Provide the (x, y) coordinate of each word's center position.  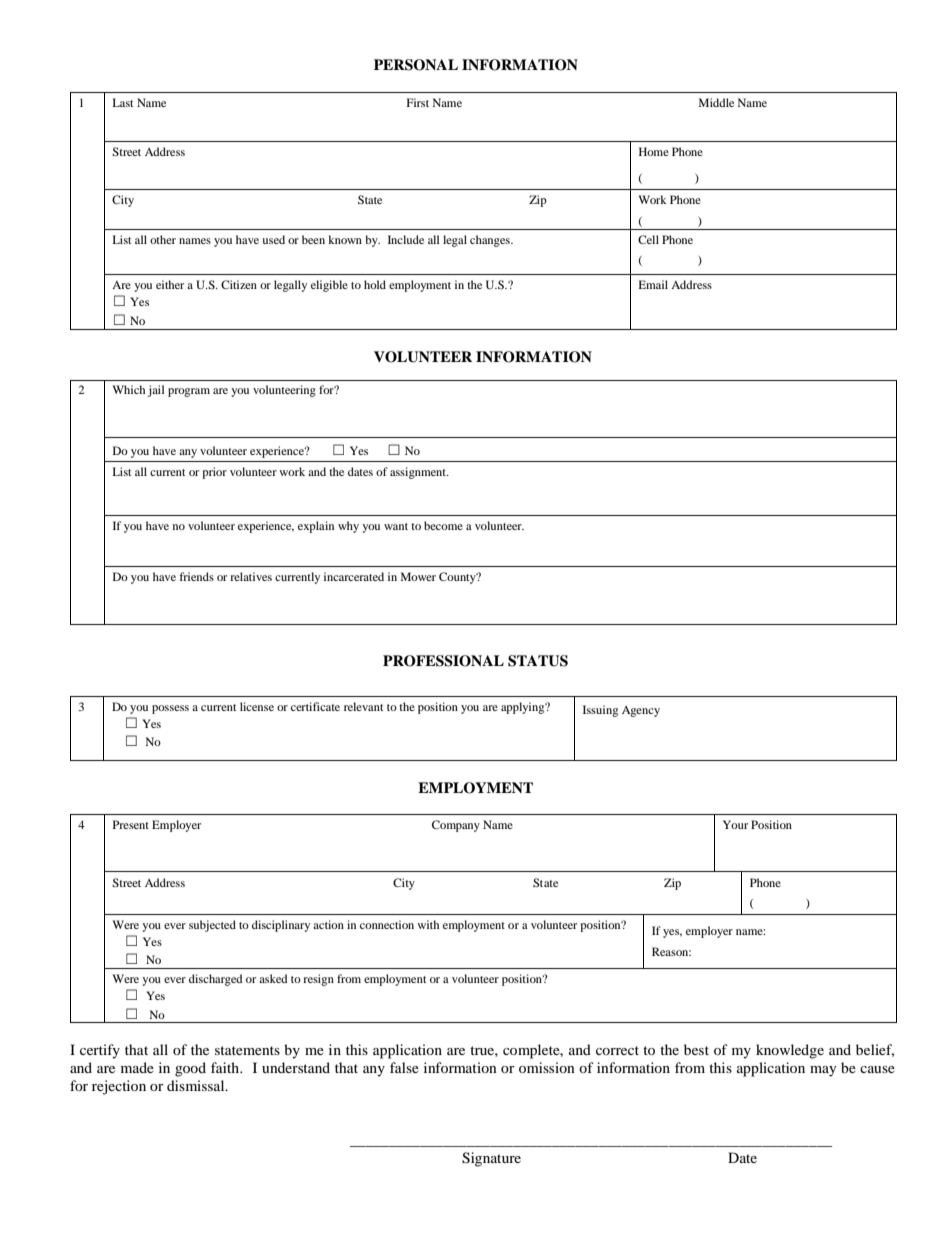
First (418, 102)
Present (131, 824)
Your (735, 824)
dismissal (197, 1085)
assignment (419, 473)
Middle (716, 102)
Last (123, 102)
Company (456, 826)
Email (653, 284)
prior (214, 473)
